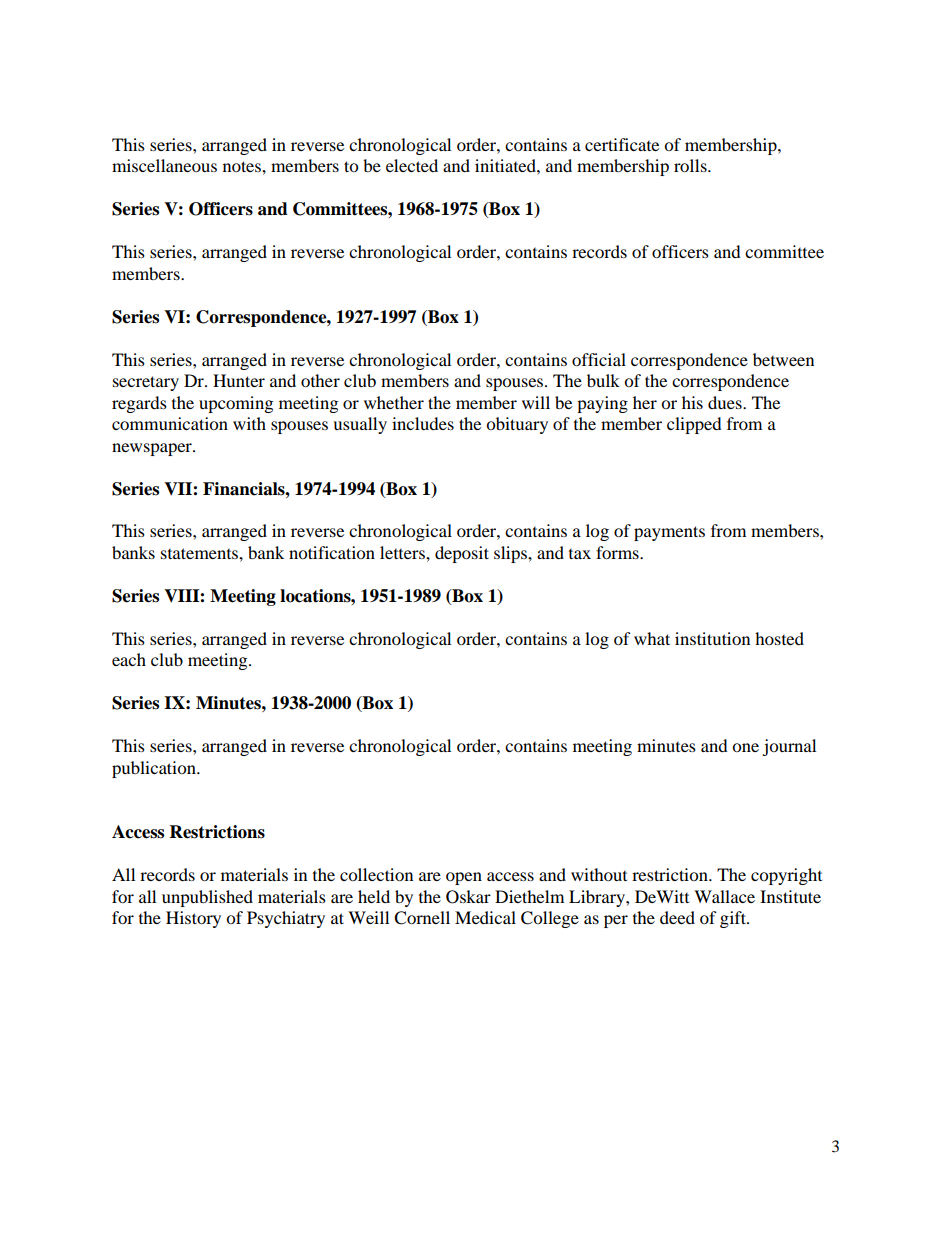  What do you see at coordinates (207, 898) in the screenshot?
I see `unpublished` at bounding box center [207, 898].
